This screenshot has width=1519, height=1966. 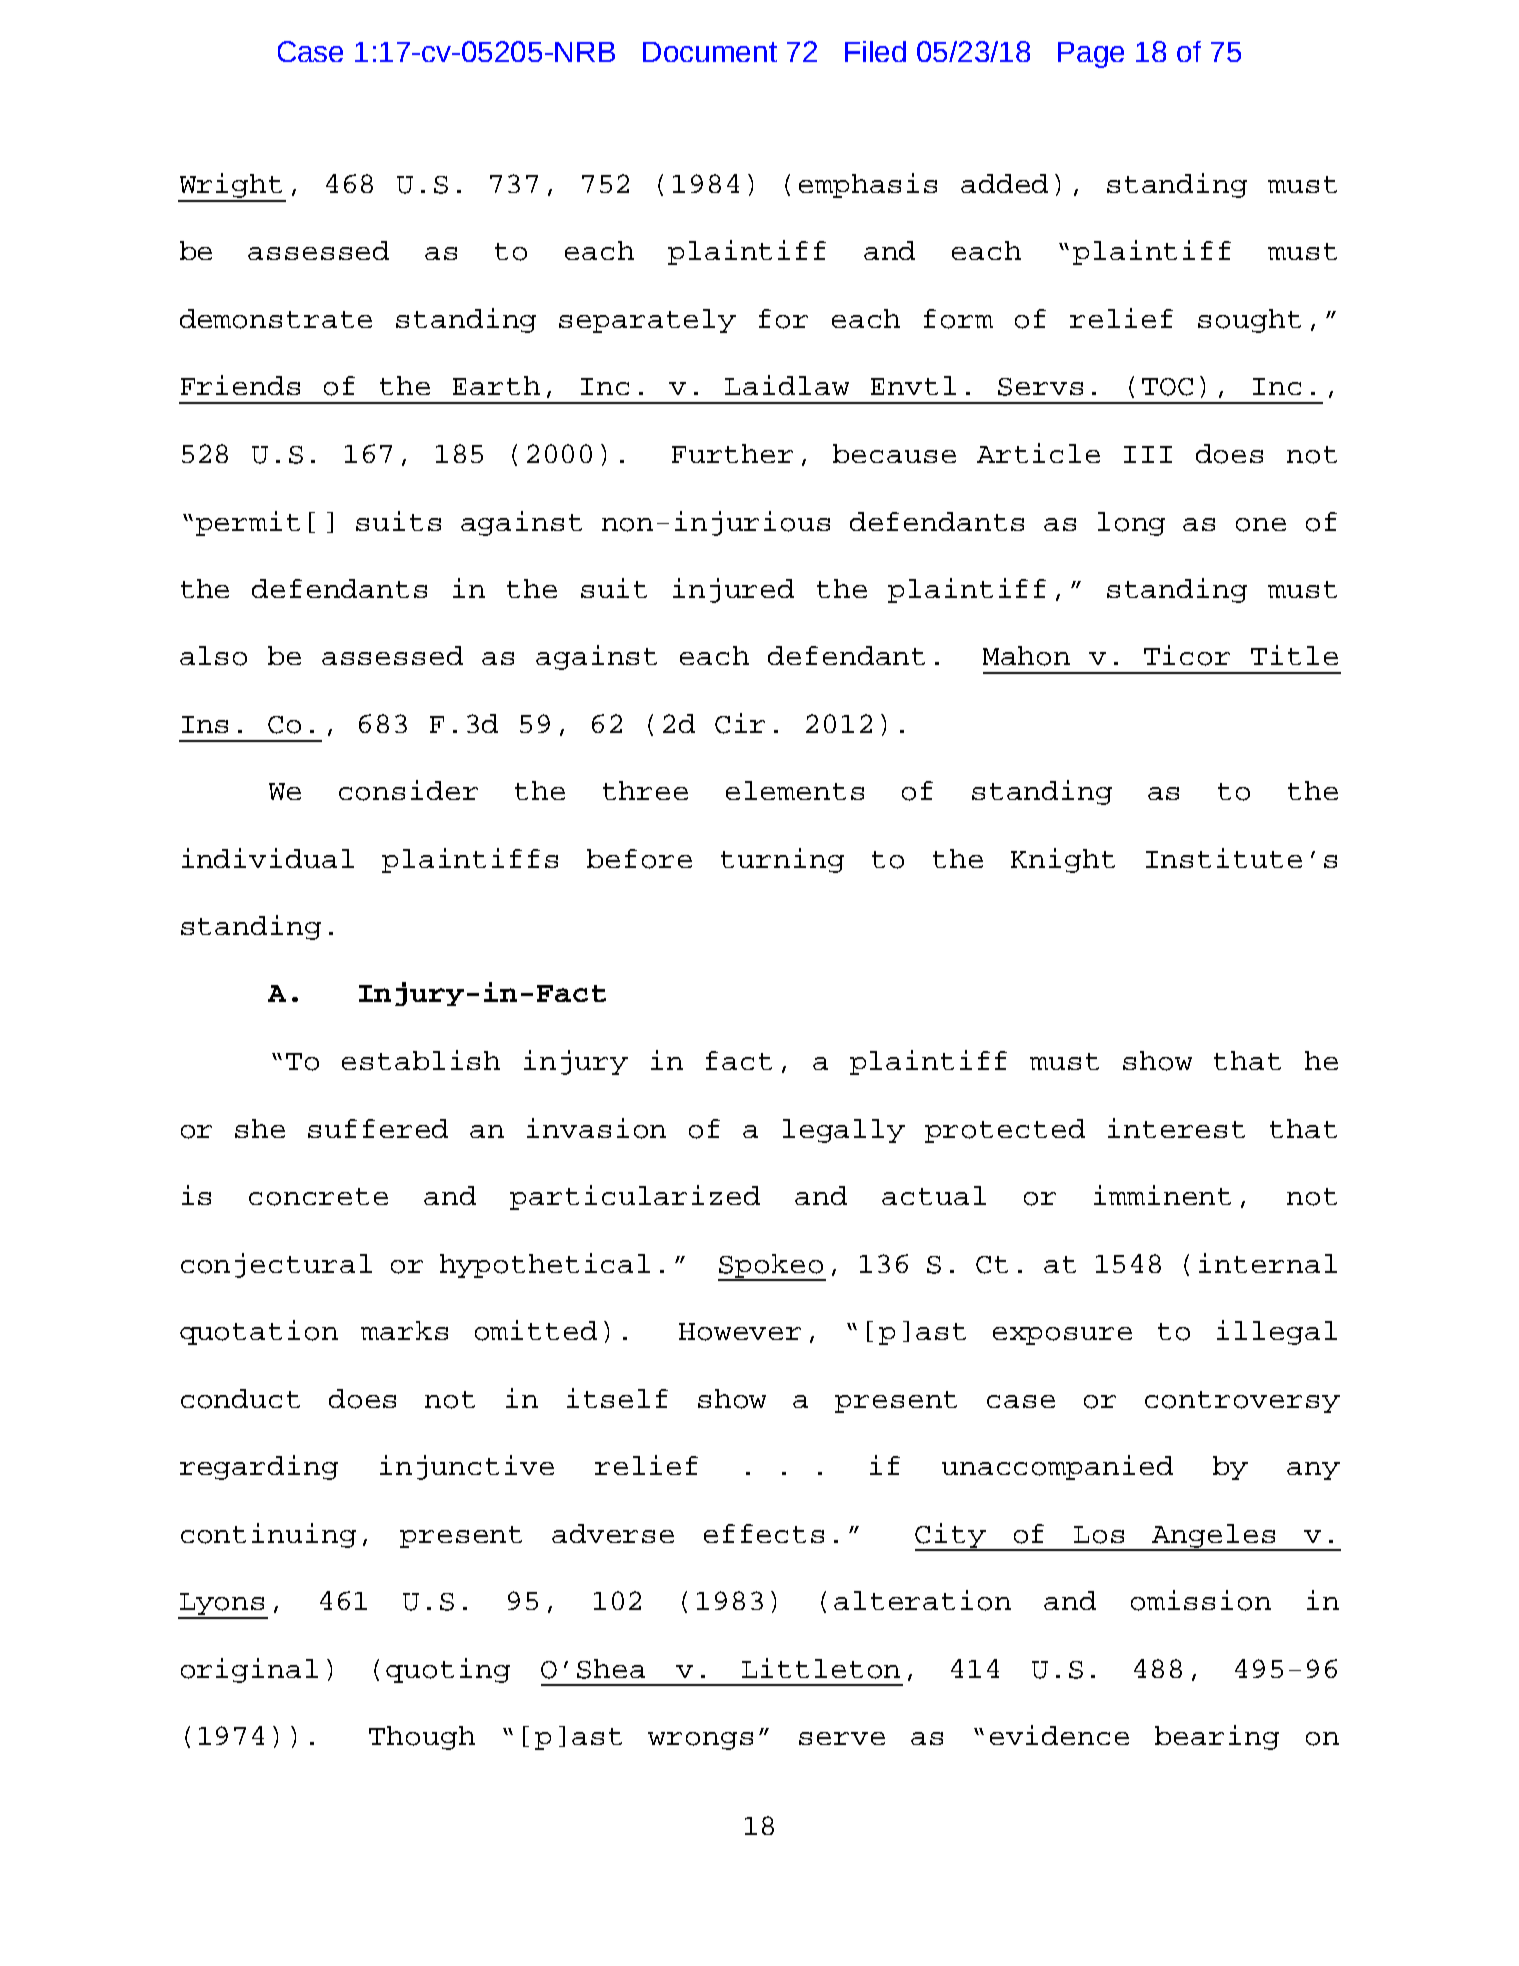 What do you see at coordinates (710, 52) in the screenshot?
I see `Document` at bounding box center [710, 52].
